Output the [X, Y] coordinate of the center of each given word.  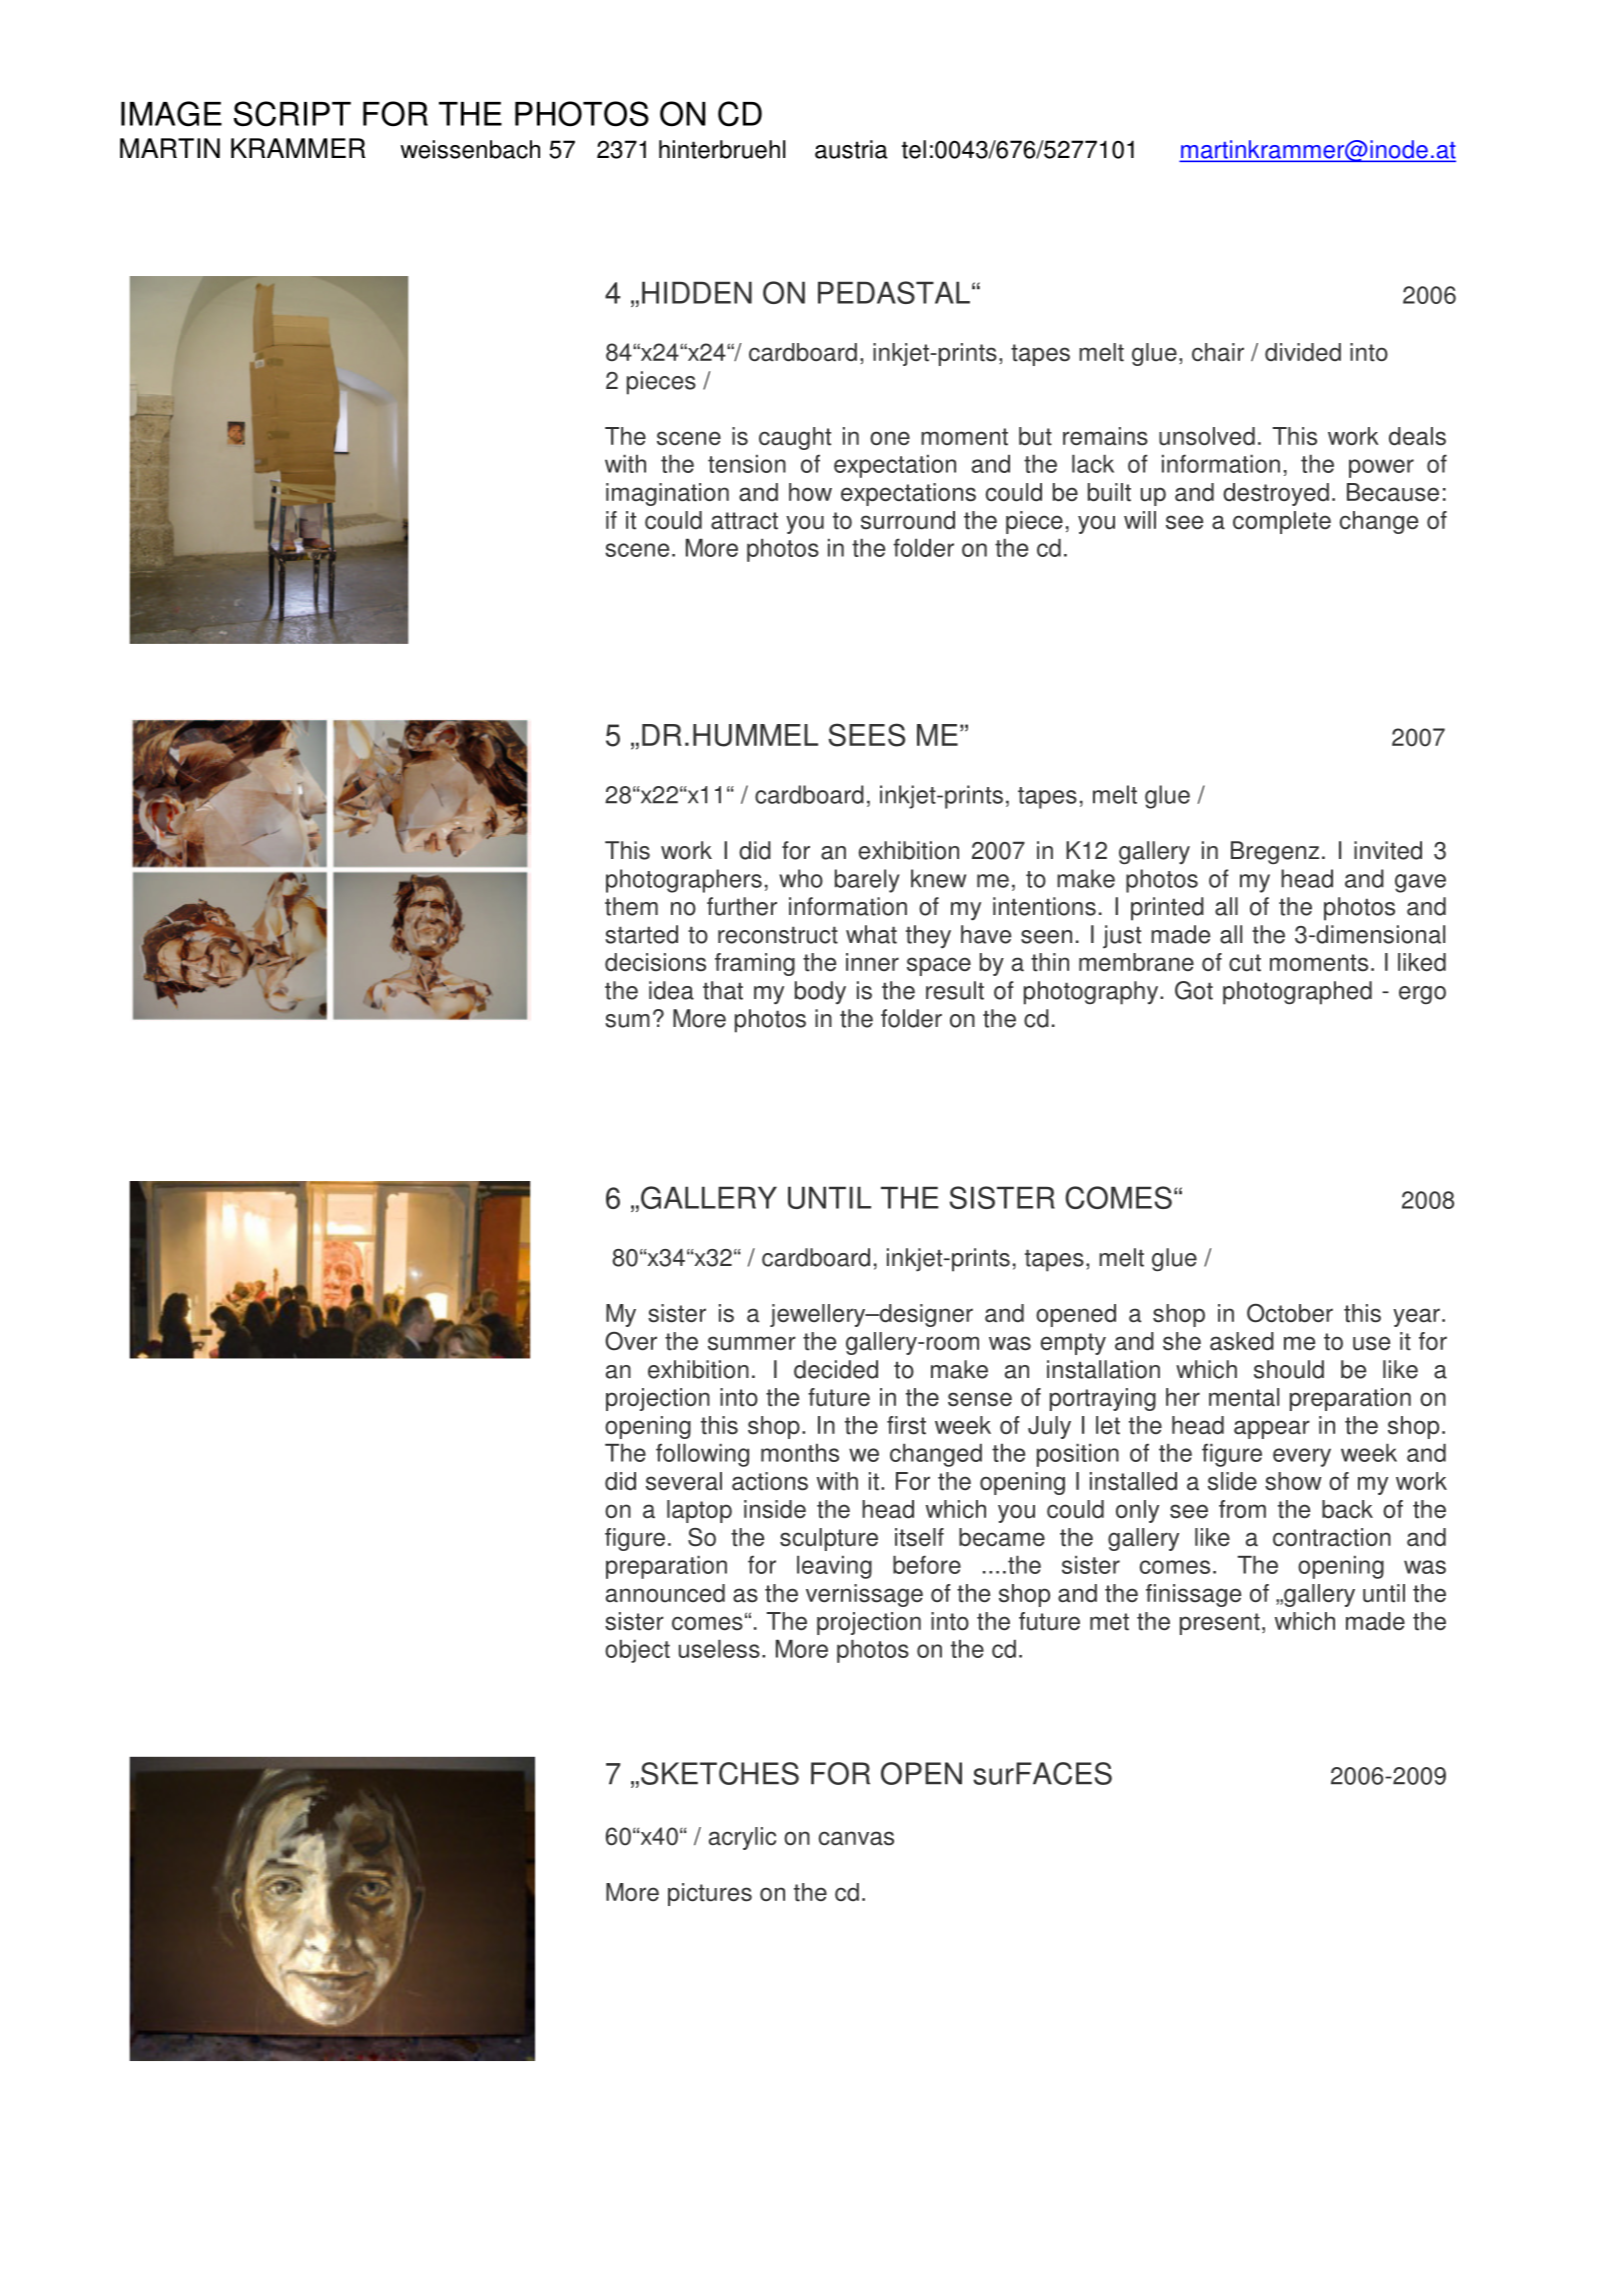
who [801, 878]
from [1242, 1509]
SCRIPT [292, 114]
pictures [710, 1894]
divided [1303, 352]
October [1290, 1313]
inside [775, 1509]
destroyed [1276, 494]
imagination [667, 494]
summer [752, 1343]
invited [1388, 850]
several [684, 1481]
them [631, 906]
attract [744, 521]
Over [631, 1341]
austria [851, 149]
